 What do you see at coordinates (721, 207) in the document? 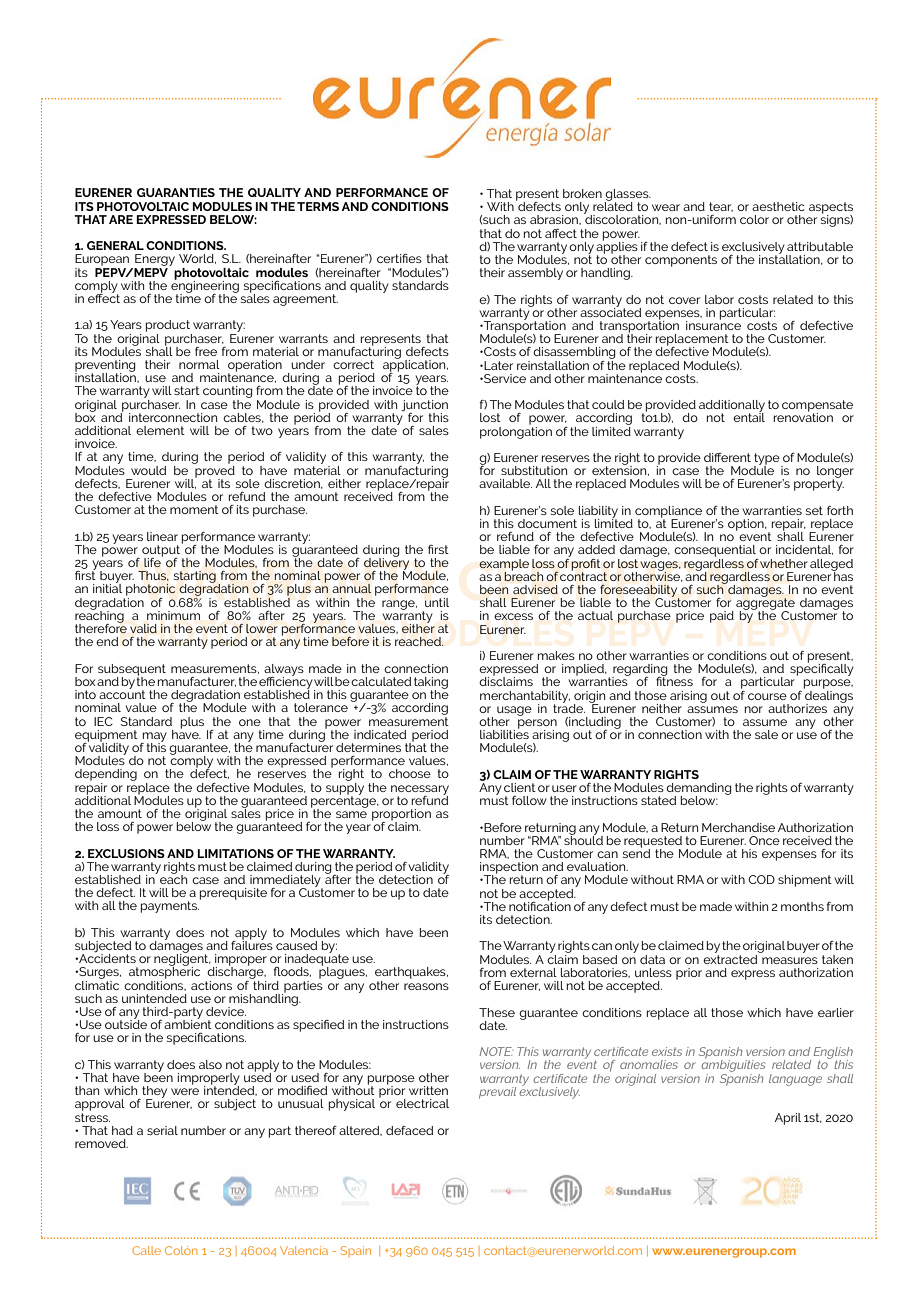
I see `tear` at bounding box center [721, 207].
